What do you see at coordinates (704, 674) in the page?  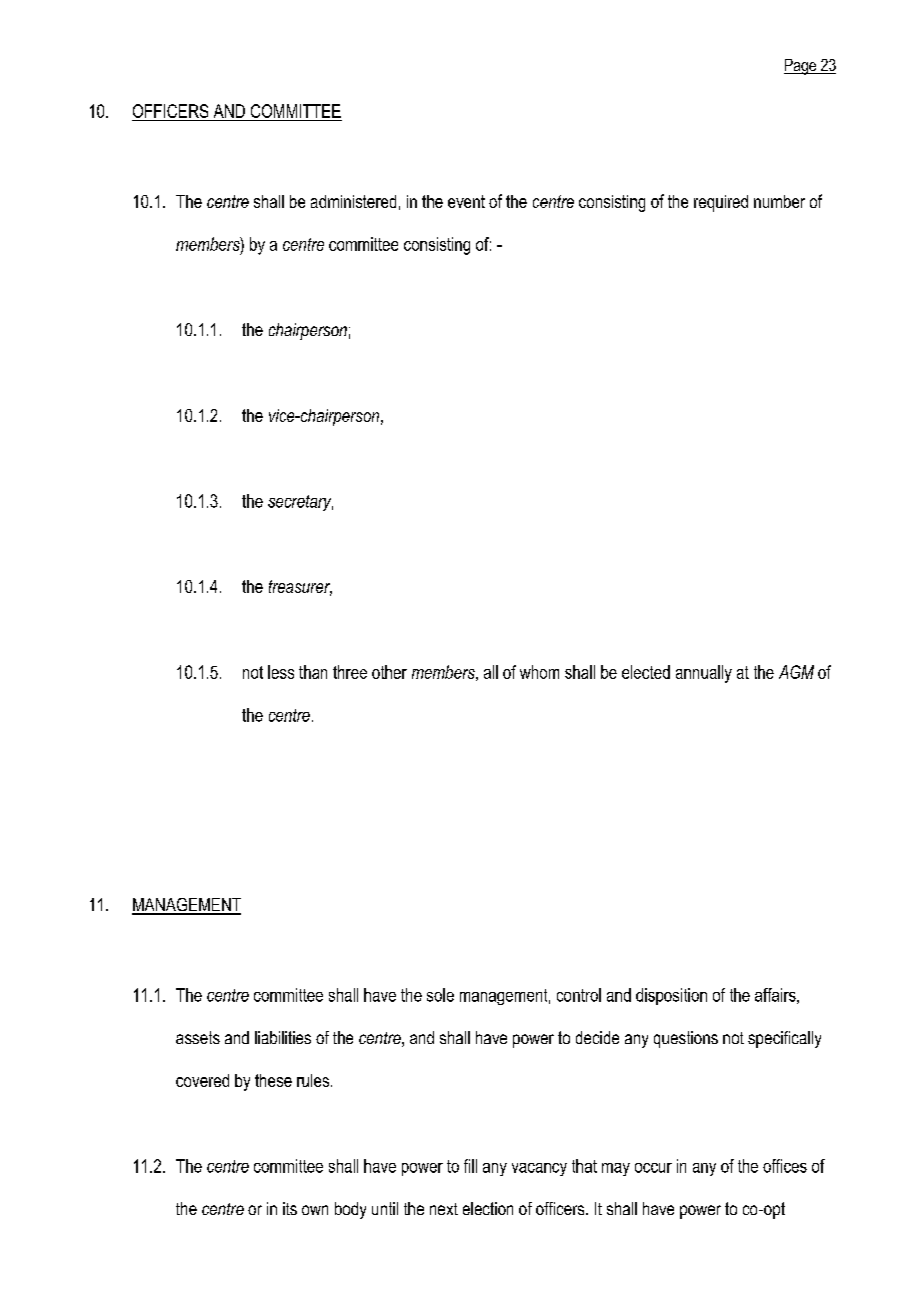 I see `annually` at bounding box center [704, 674].
